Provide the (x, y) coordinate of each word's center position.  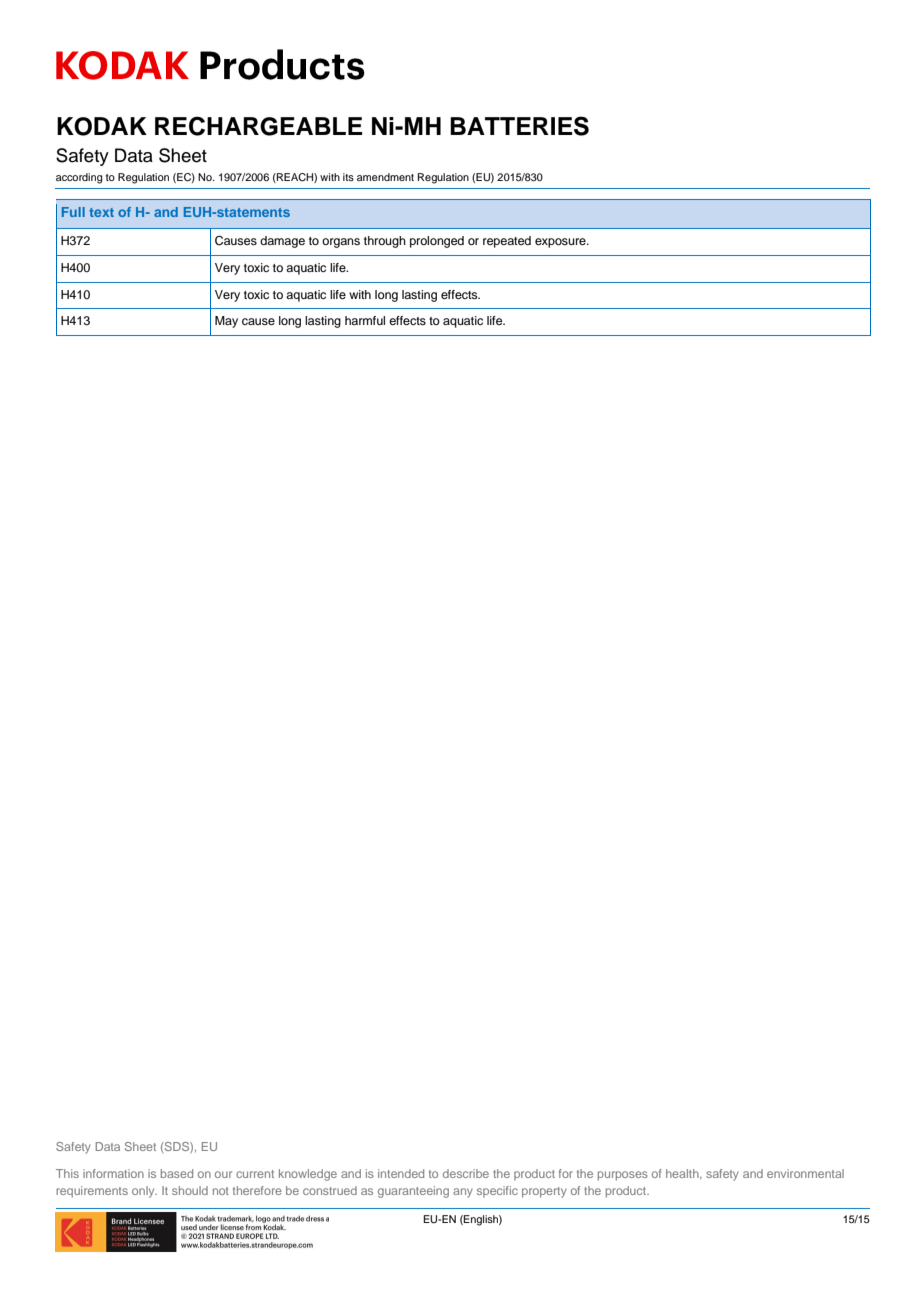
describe (466, 1173)
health (683, 1174)
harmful (365, 320)
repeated (507, 242)
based (177, 1173)
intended (401, 1173)
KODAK (102, 126)
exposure (561, 243)
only (144, 1192)
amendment (385, 177)
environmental (805, 1173)
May (226, 322)
